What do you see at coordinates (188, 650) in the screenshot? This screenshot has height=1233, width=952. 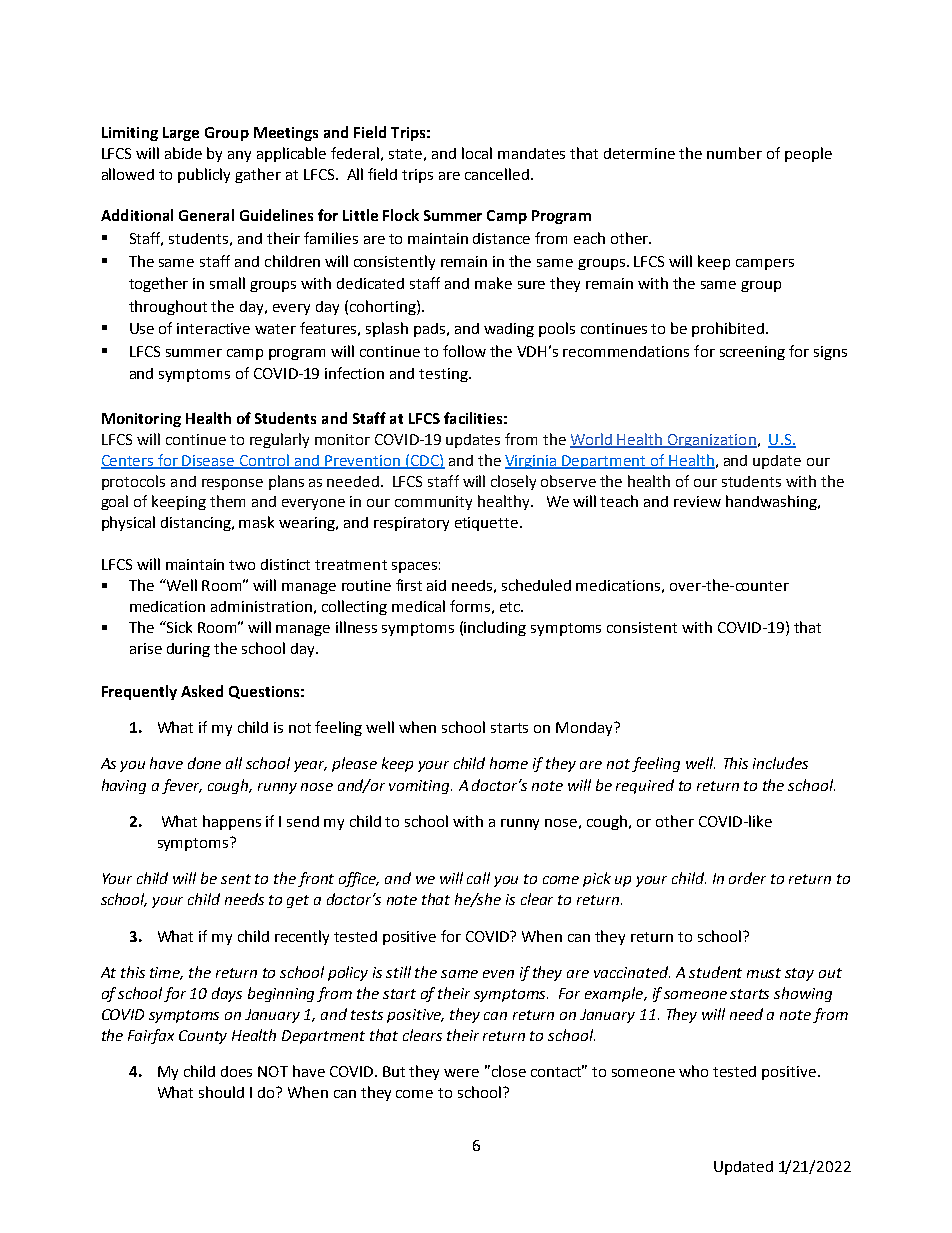 I see `during` at bounding box center [188, 650].
